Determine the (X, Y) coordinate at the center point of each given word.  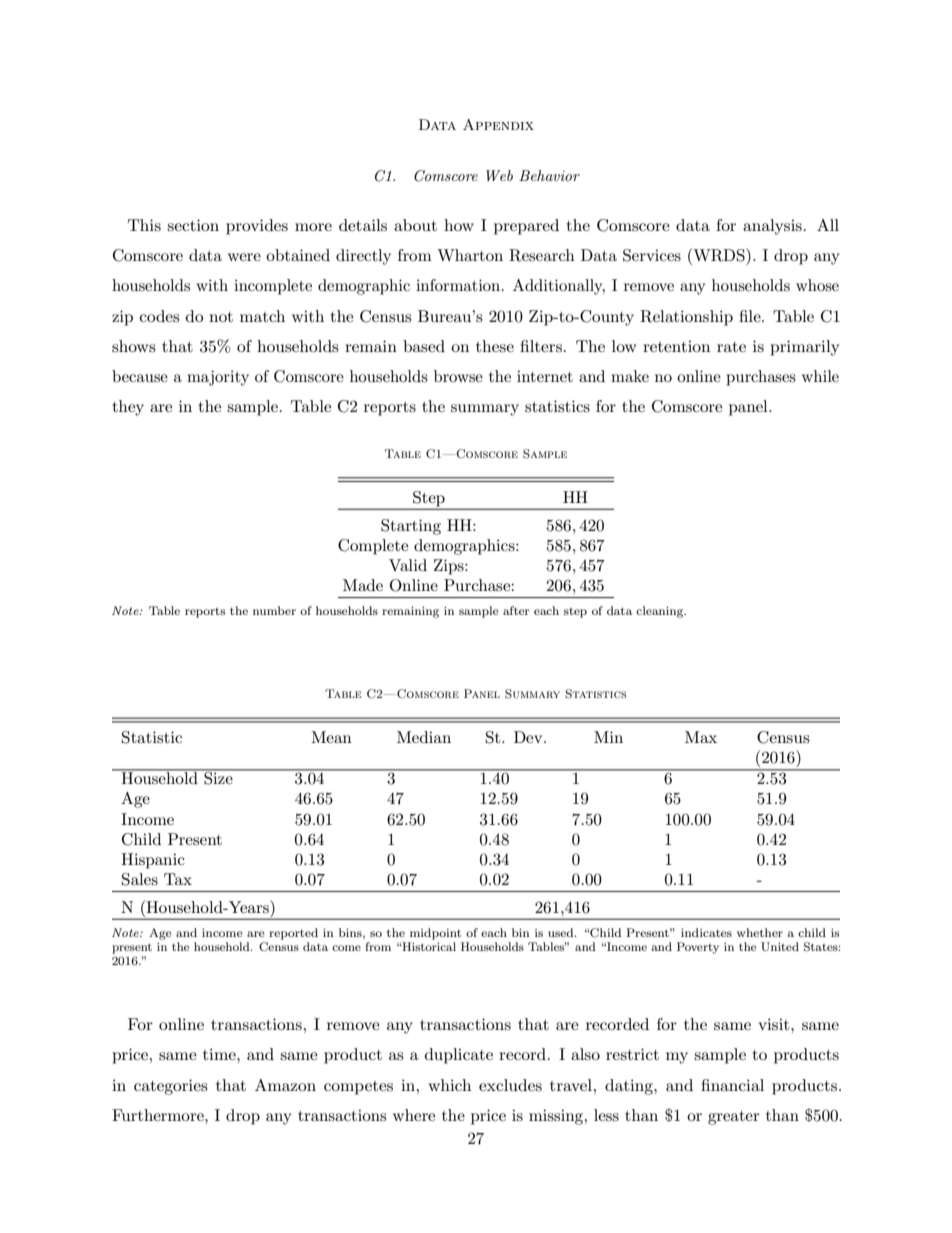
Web (499, 175)
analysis (772, 227)
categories (171, 1087)
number (274, 610)
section (193, 225)
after (516, 610)
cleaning (661, 612)
